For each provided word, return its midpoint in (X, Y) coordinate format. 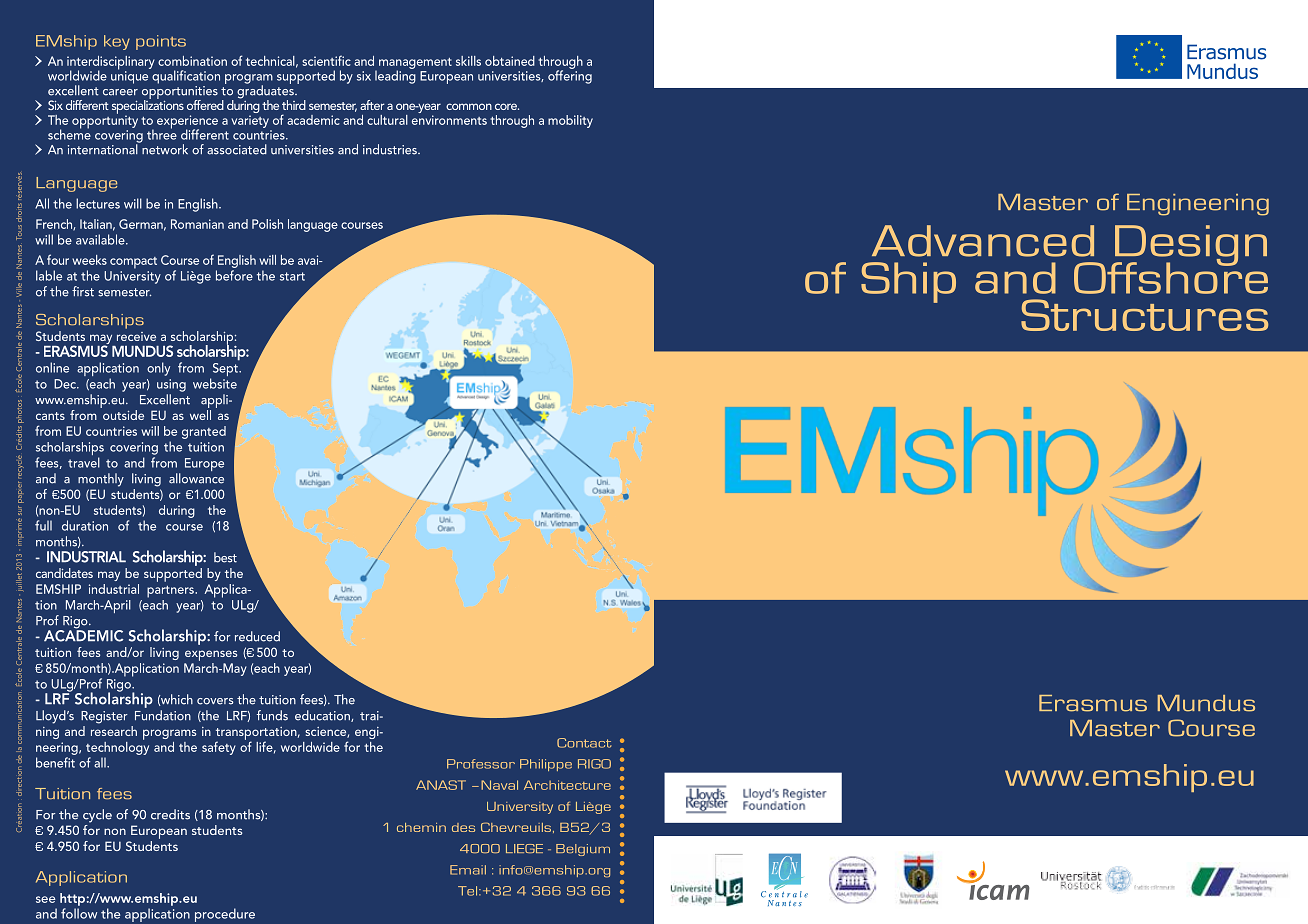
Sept (225, 371)
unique (129, 76)
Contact (584, 743)
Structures (1144, 315)
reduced (257, 636)
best (225, 557)
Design (1190, 246)
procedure (225, 915)
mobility (570, 121)
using (171, 385)
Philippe (546, 765)
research (114, 729)
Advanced (983, 241)
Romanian (197, 224)
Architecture (567, 785)
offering (570, 76)
